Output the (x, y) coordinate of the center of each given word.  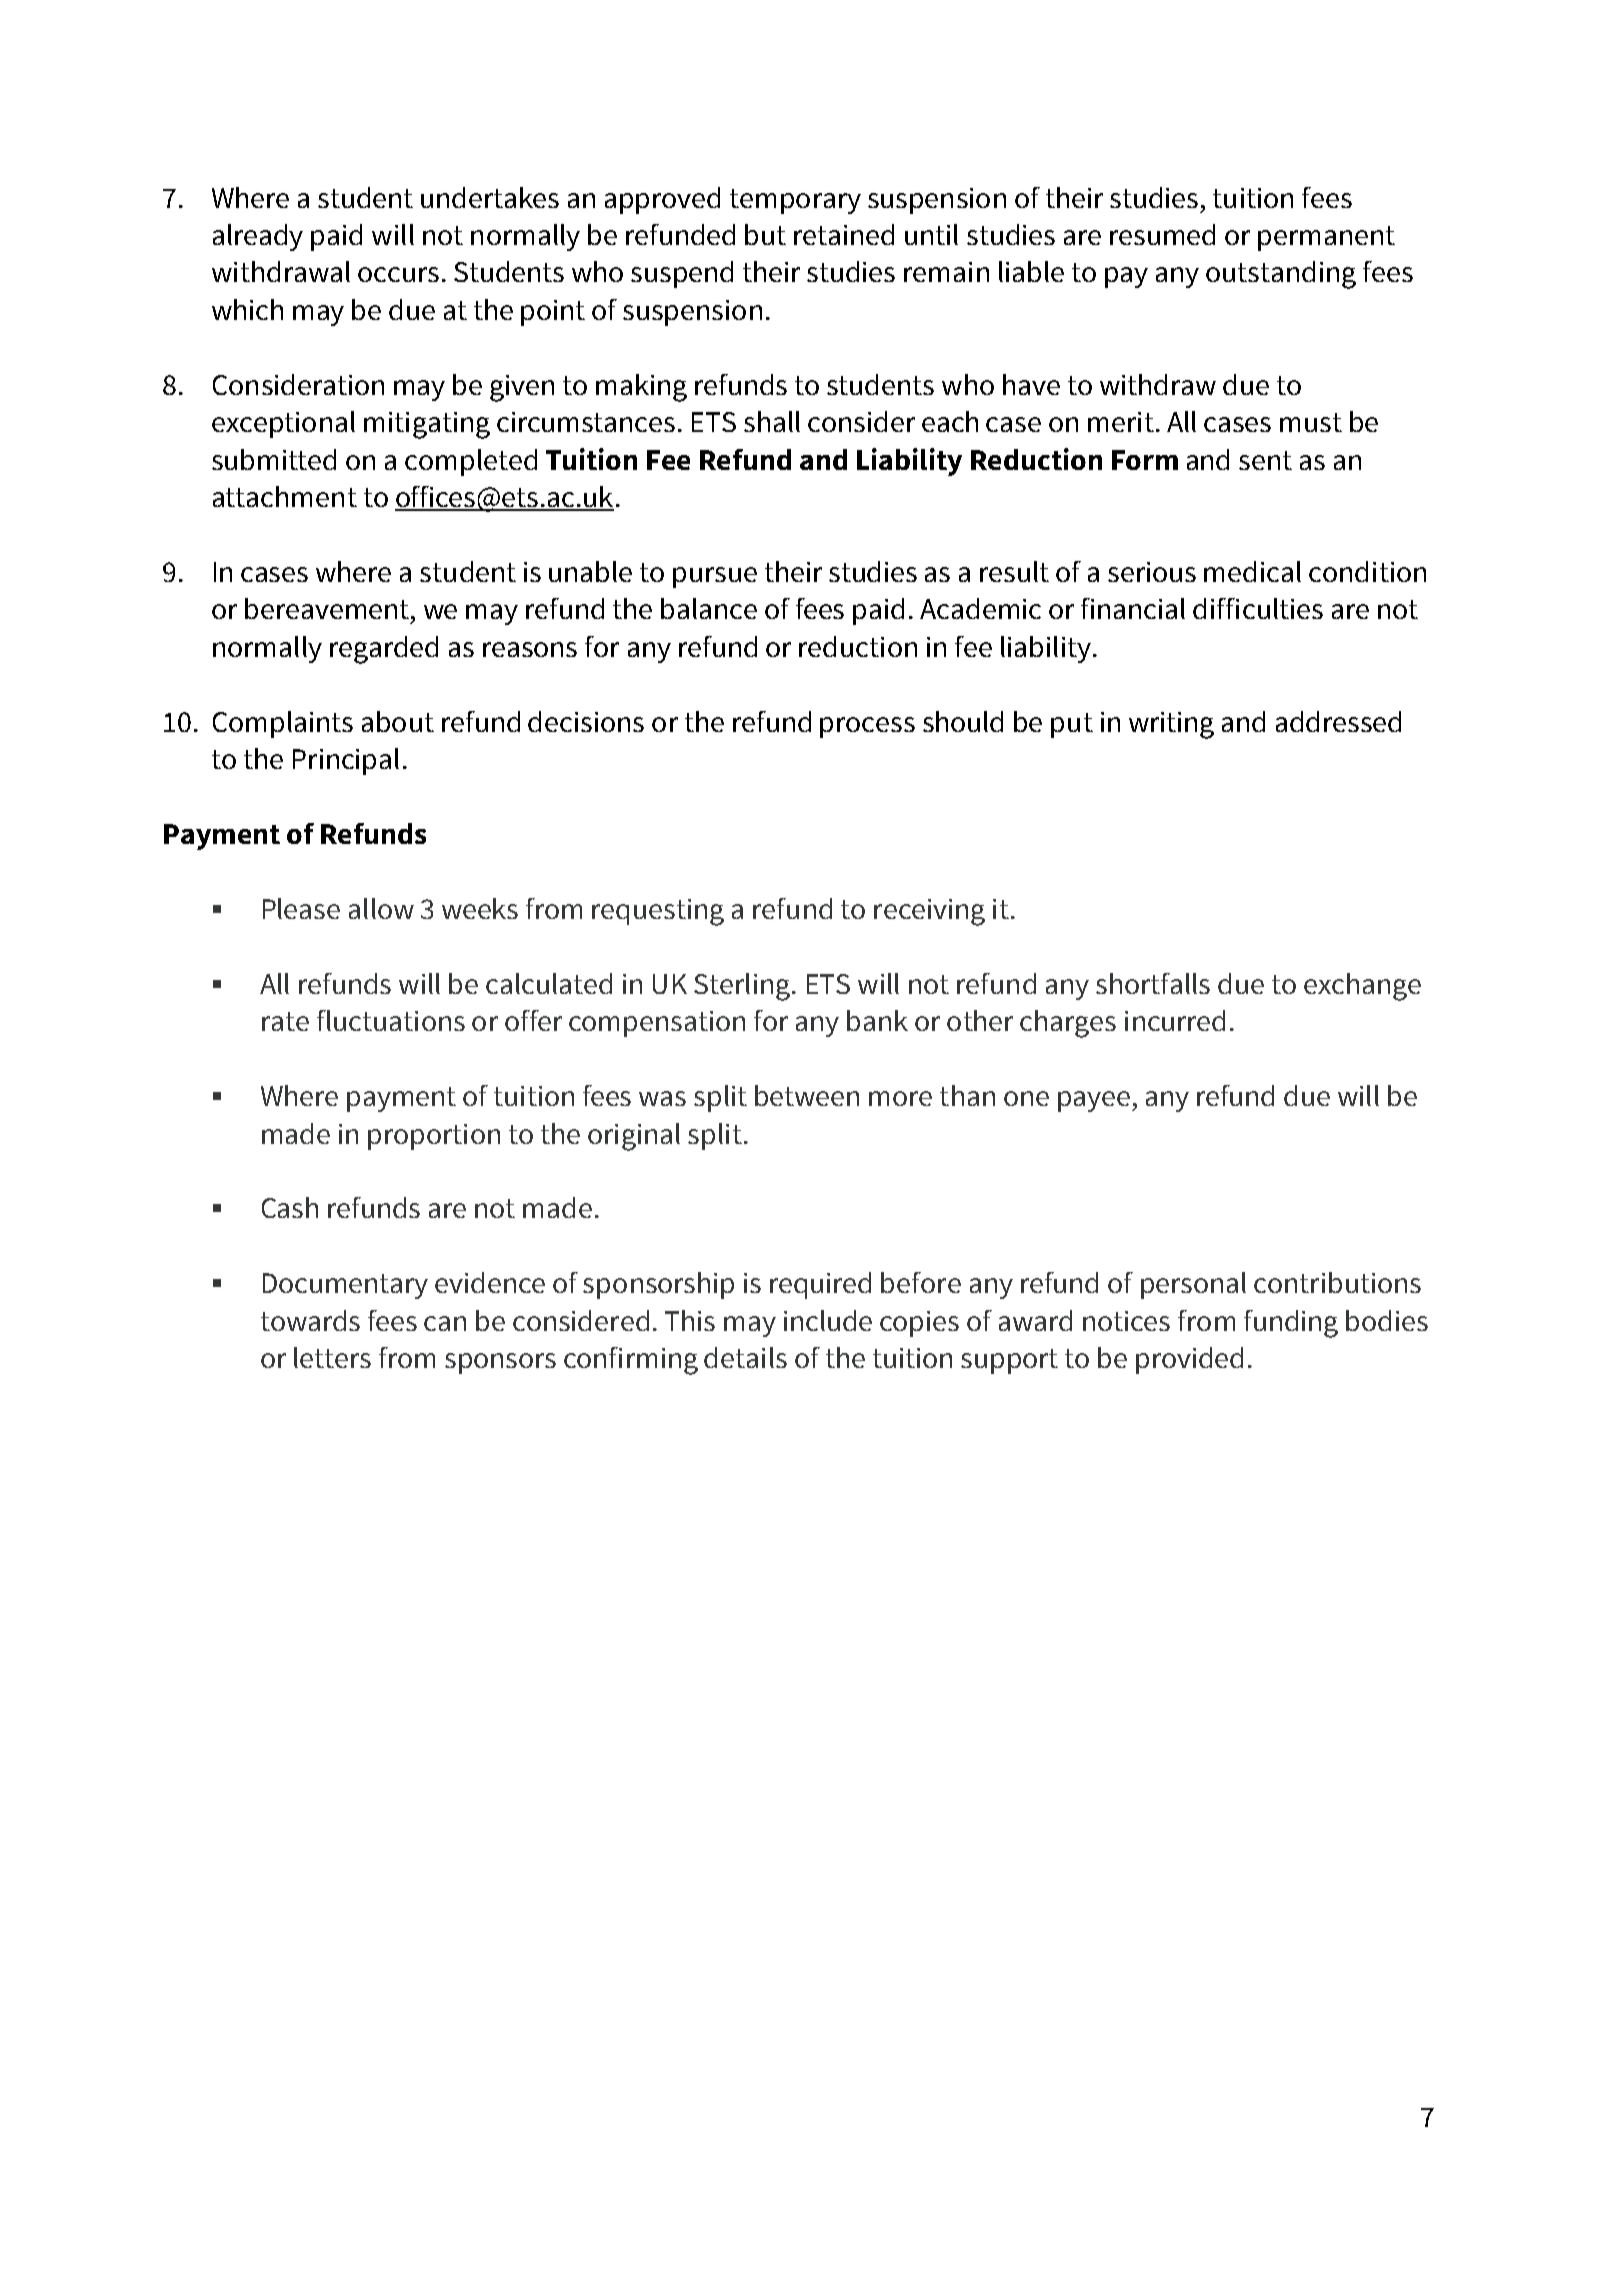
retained (844, 234)
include (828, 1320)
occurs (398, 274)
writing (1171, 725)
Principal (346, 761)
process (867, 727)
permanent (1326, 238)
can (445, 1323)
